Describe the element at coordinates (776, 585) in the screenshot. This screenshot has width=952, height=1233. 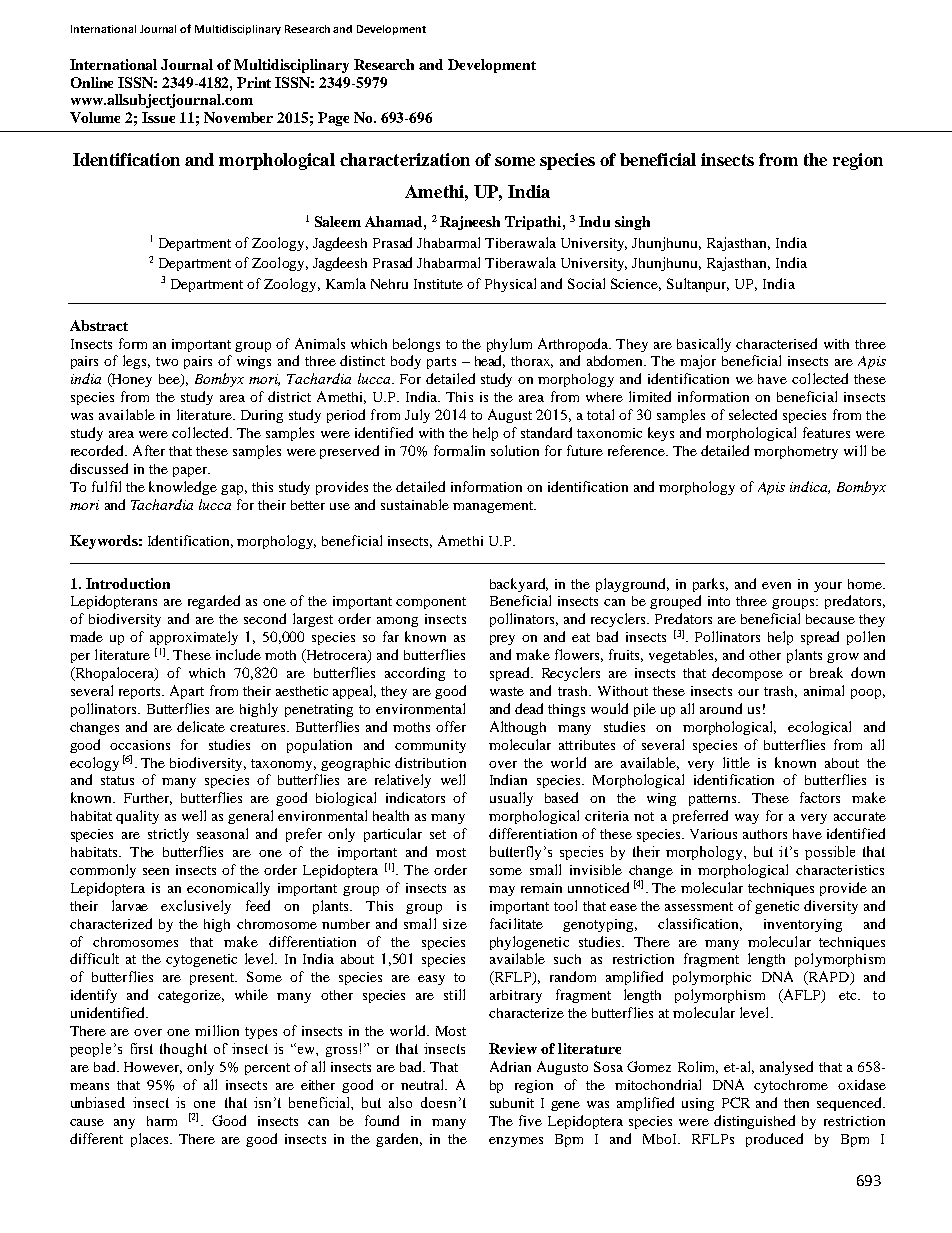
I see `even` at that location.
